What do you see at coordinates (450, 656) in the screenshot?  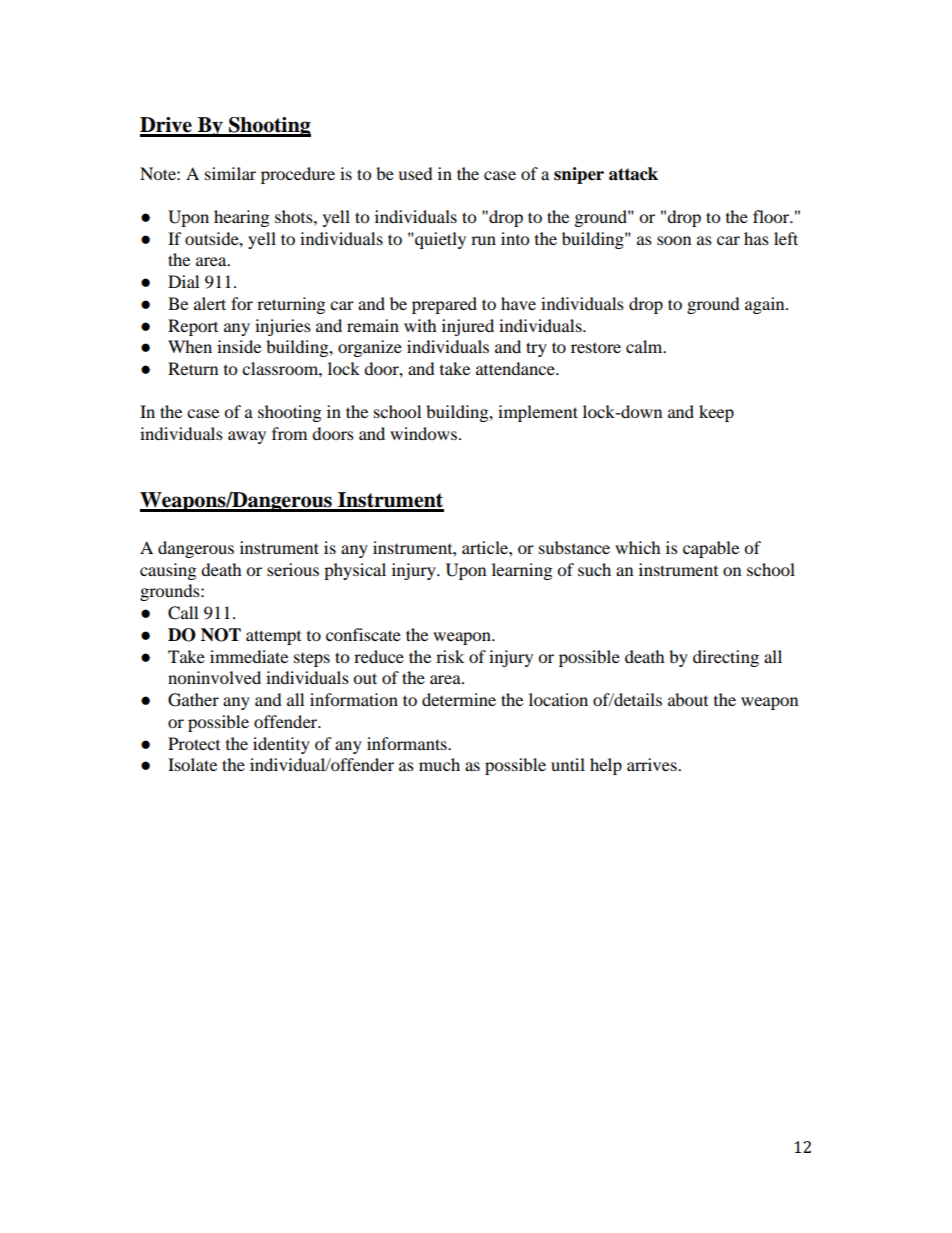 I see `risk` at bounding box center [450, 656].
